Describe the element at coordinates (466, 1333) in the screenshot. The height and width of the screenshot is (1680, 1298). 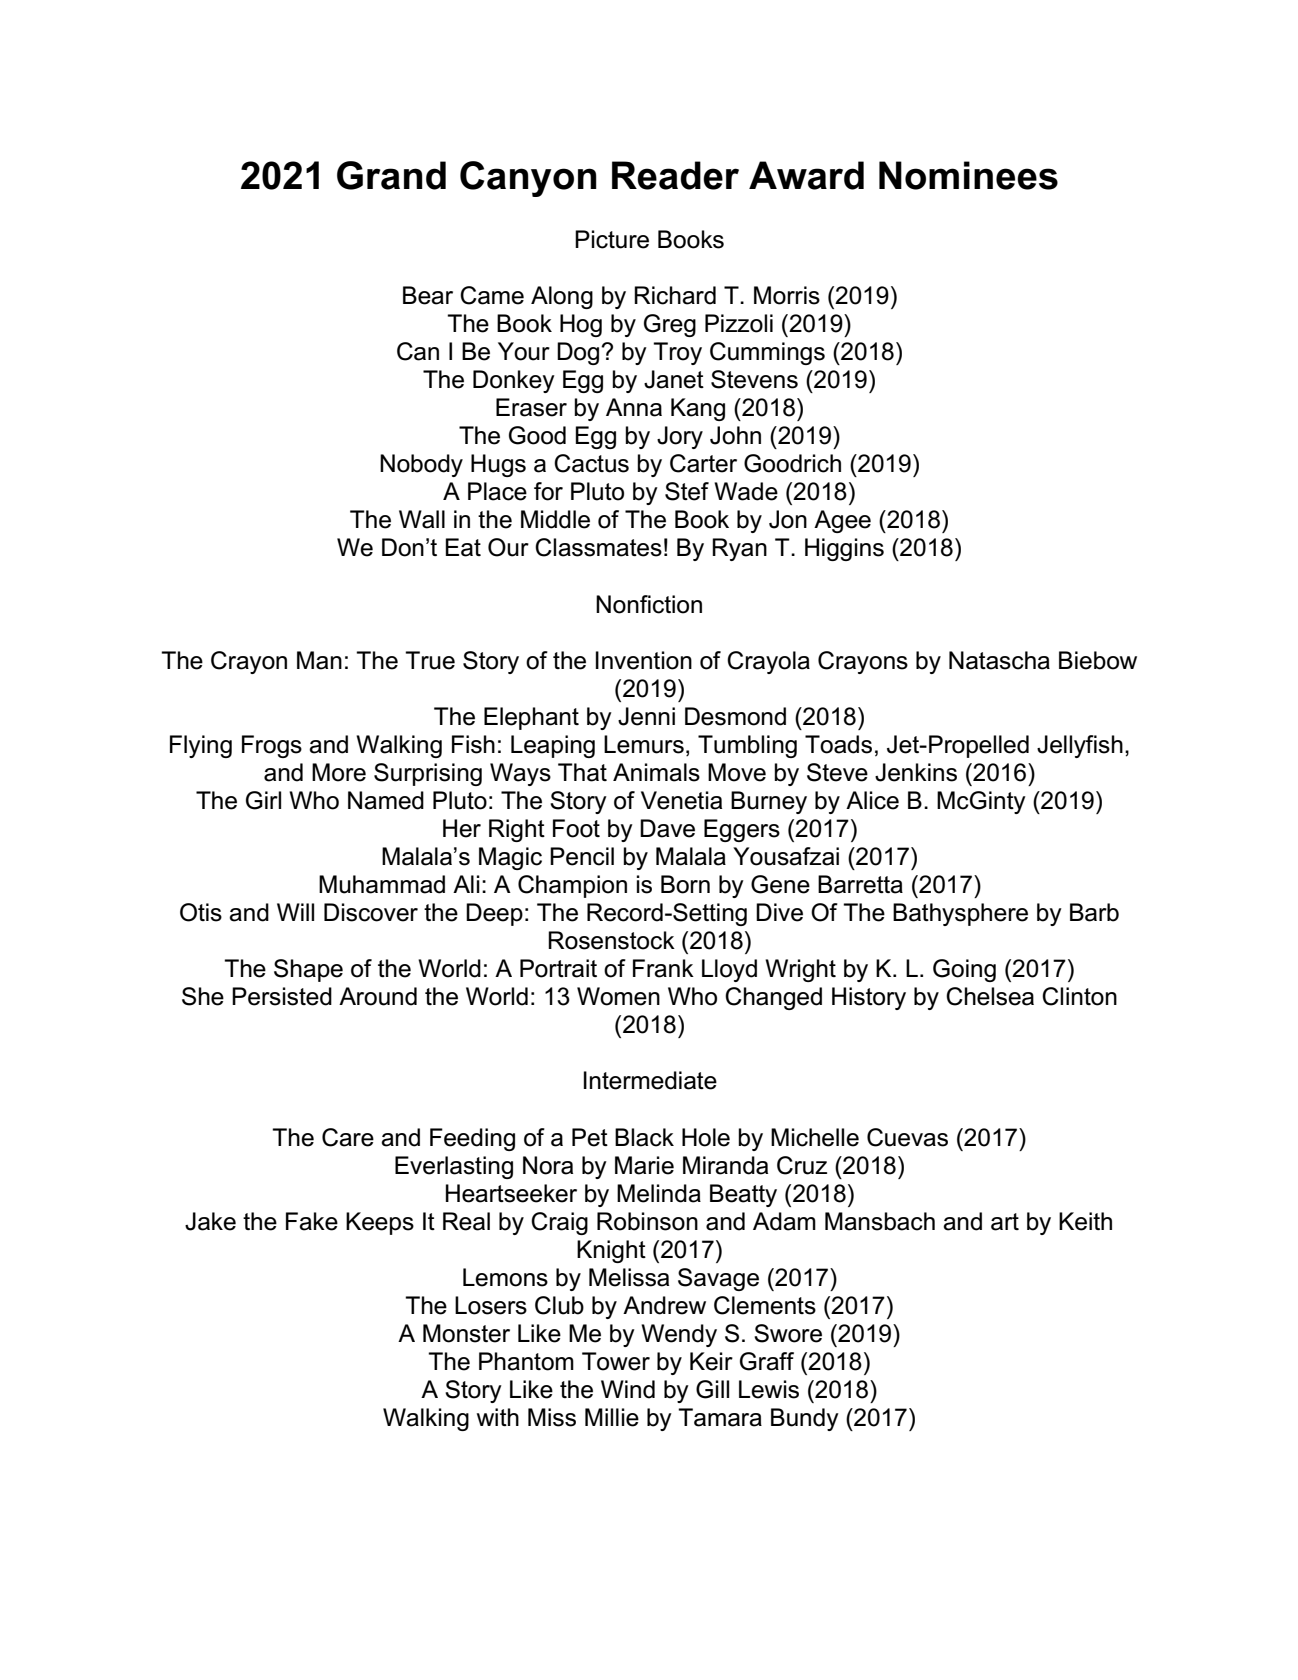
I see `Monster` at that location.
